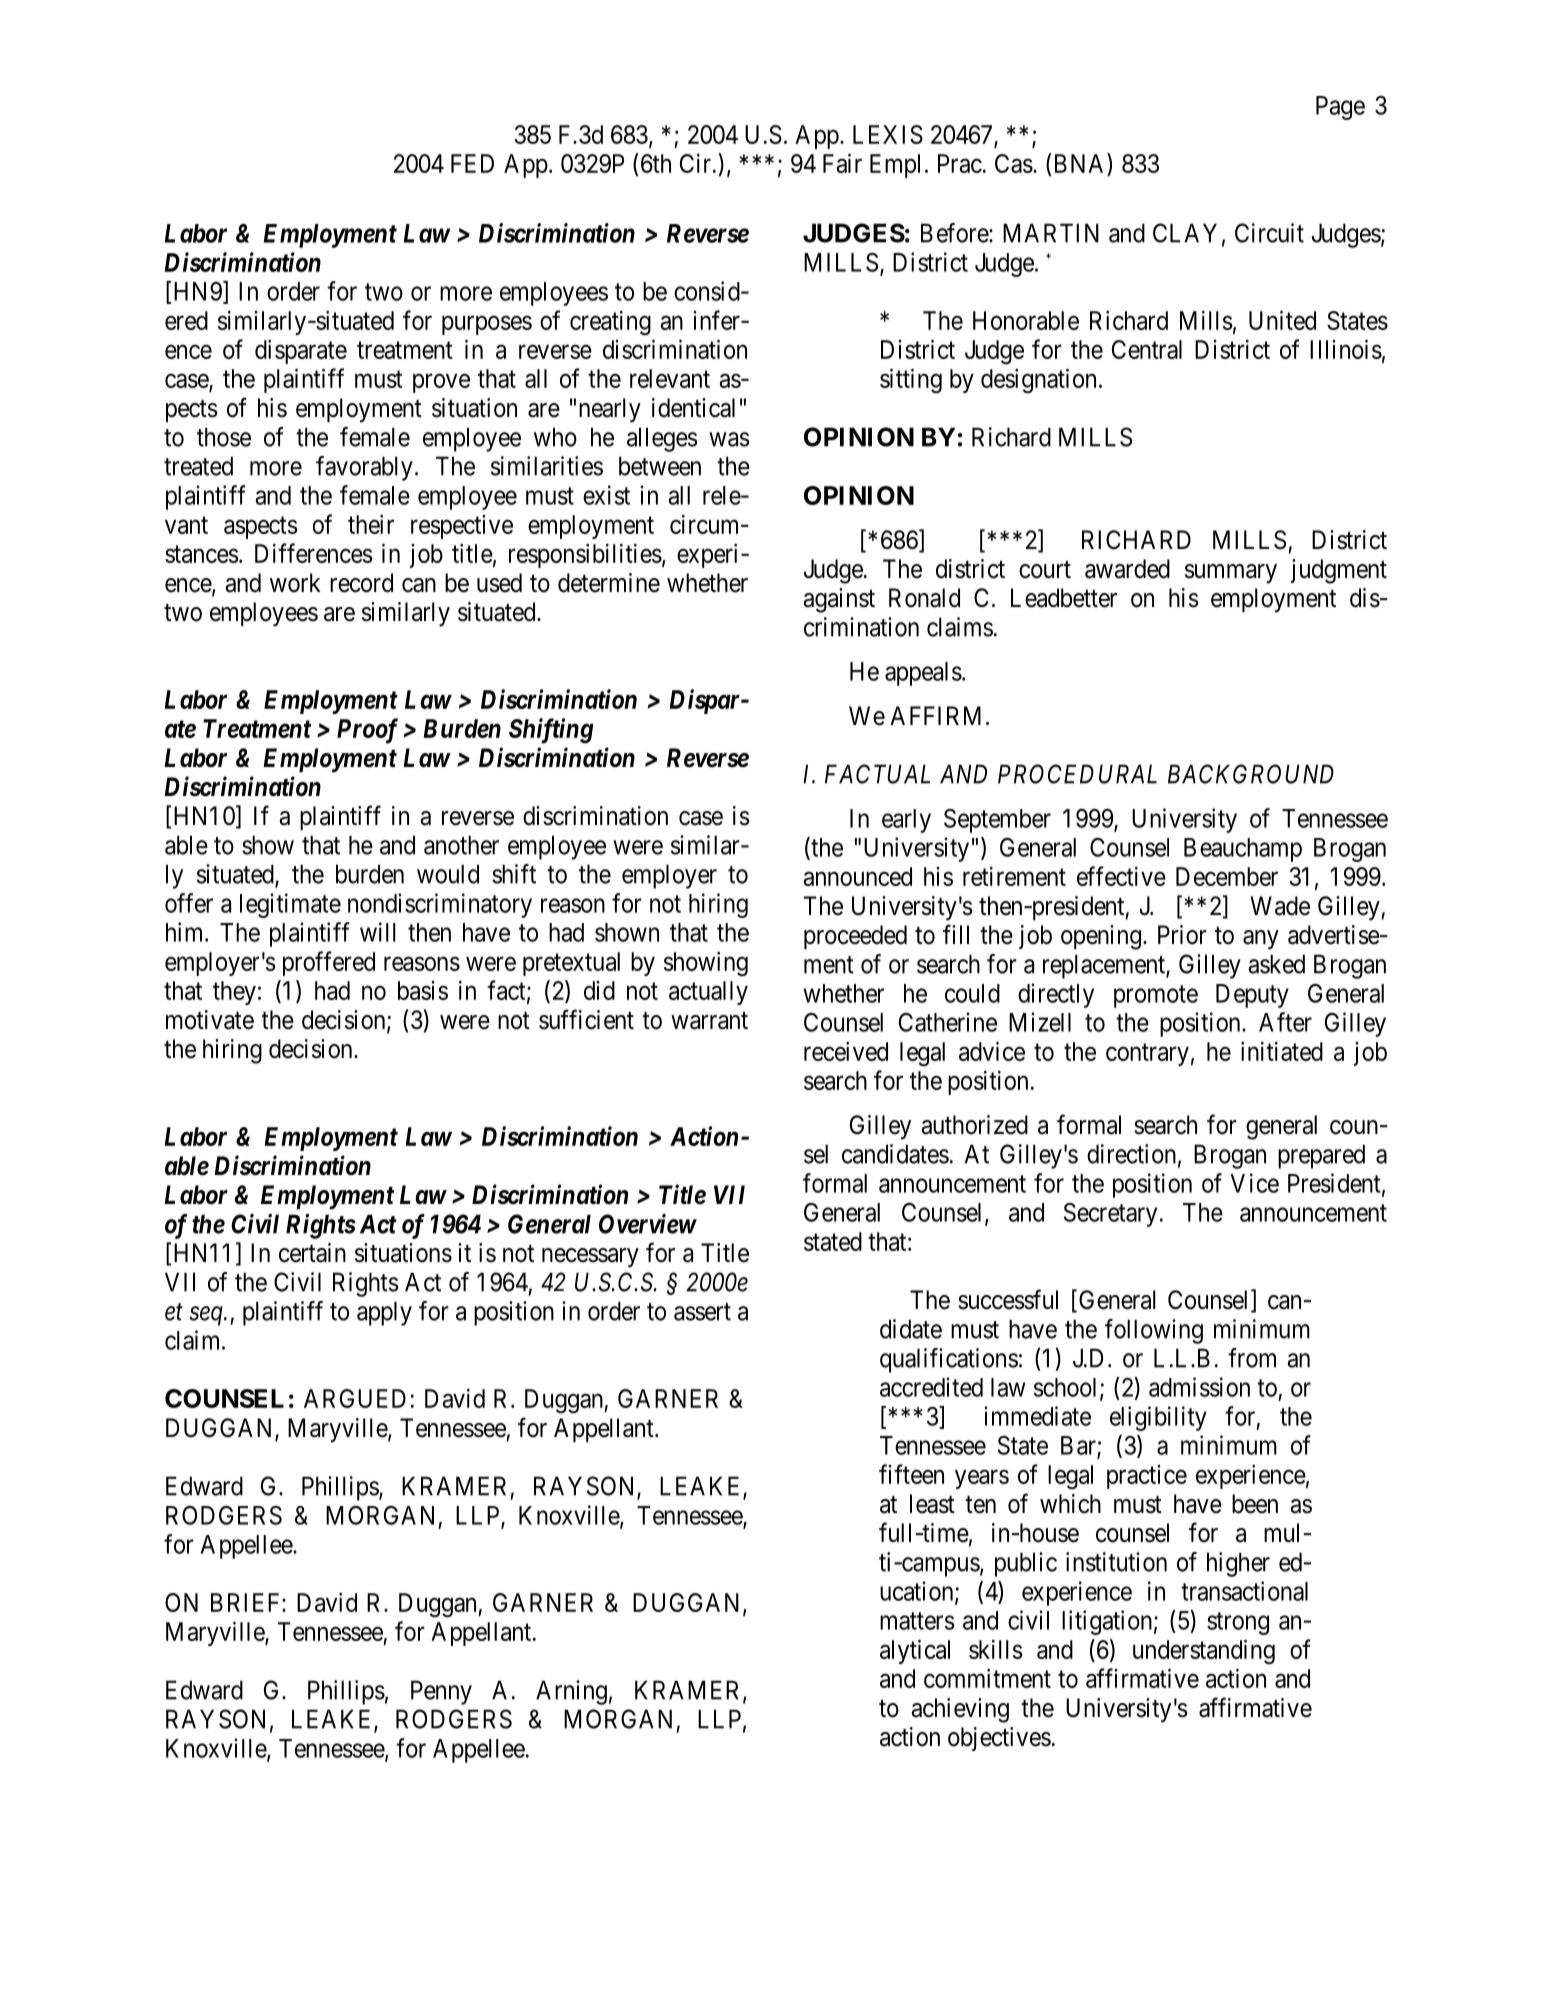 The width and height of the page is (1551, 2007). I want to click on BNA, so click(1079, 163).
